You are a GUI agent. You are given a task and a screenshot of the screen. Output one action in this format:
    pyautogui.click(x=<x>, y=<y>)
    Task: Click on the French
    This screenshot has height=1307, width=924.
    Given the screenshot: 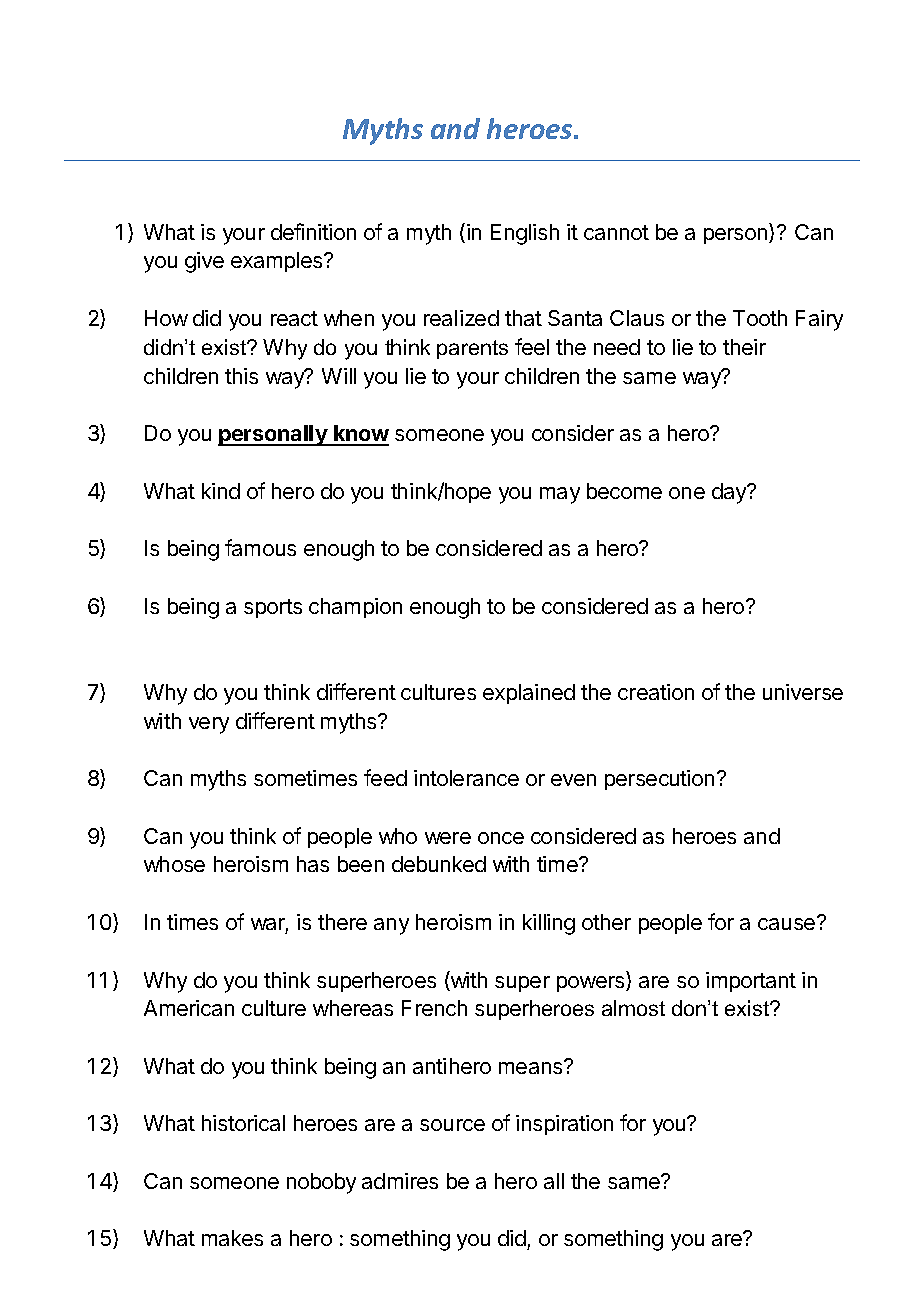 What is the action you would take?
    pyautogui.click(x=434, y=1008)
